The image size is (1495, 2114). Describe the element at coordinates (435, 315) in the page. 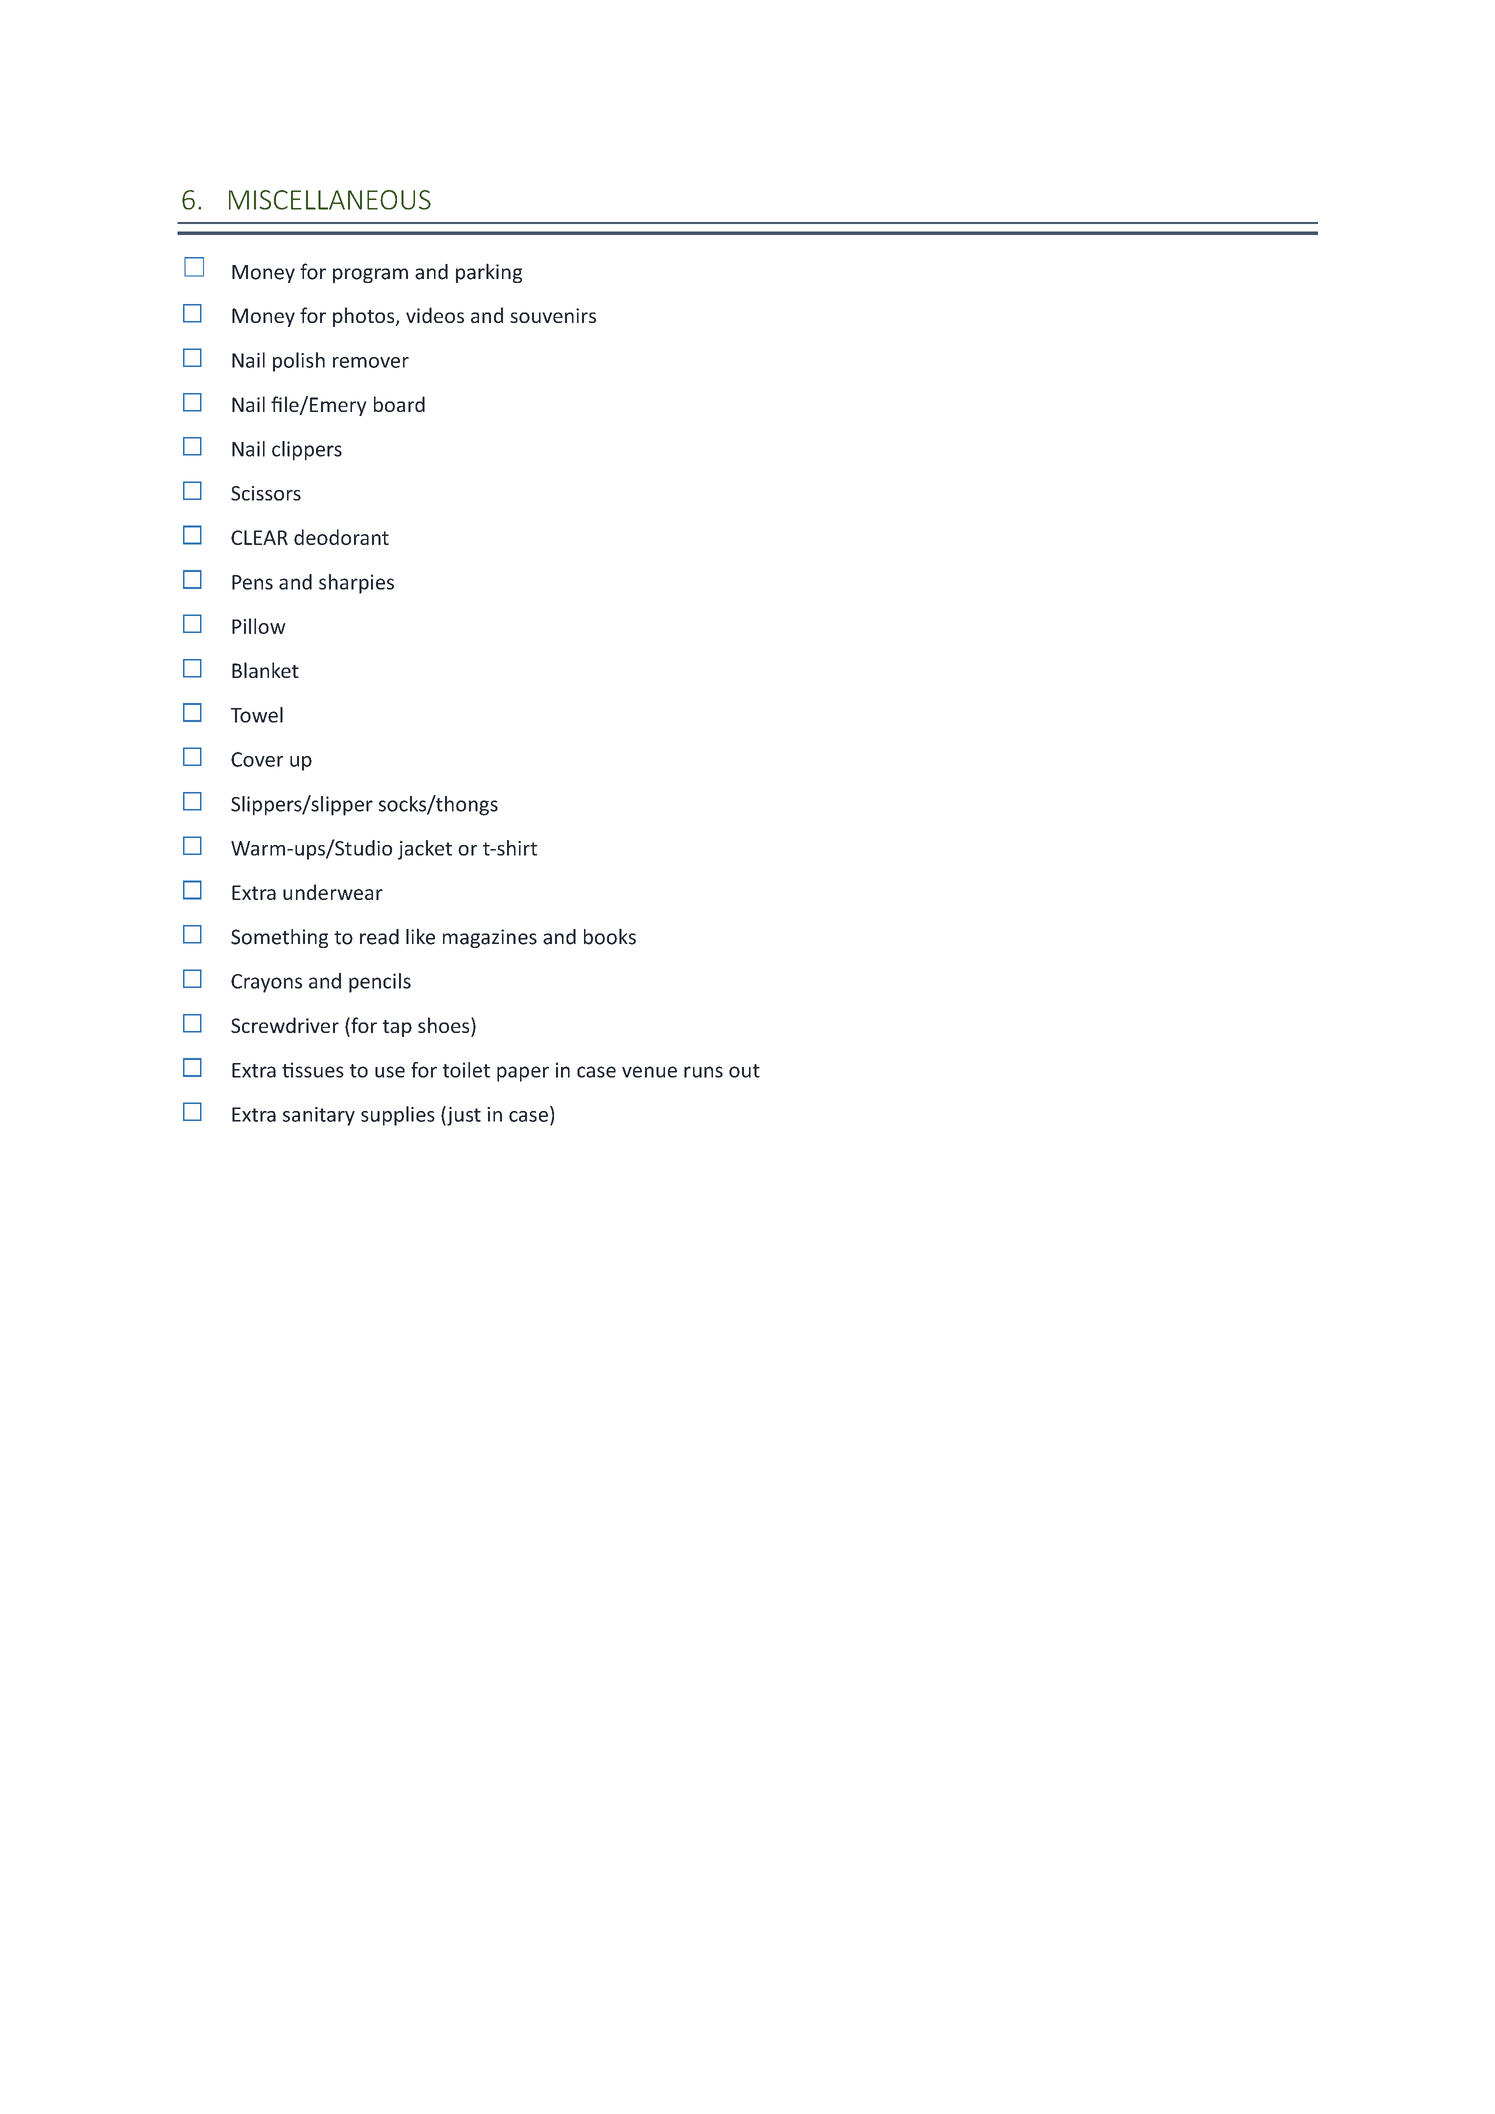

I see `videos` at that location.
